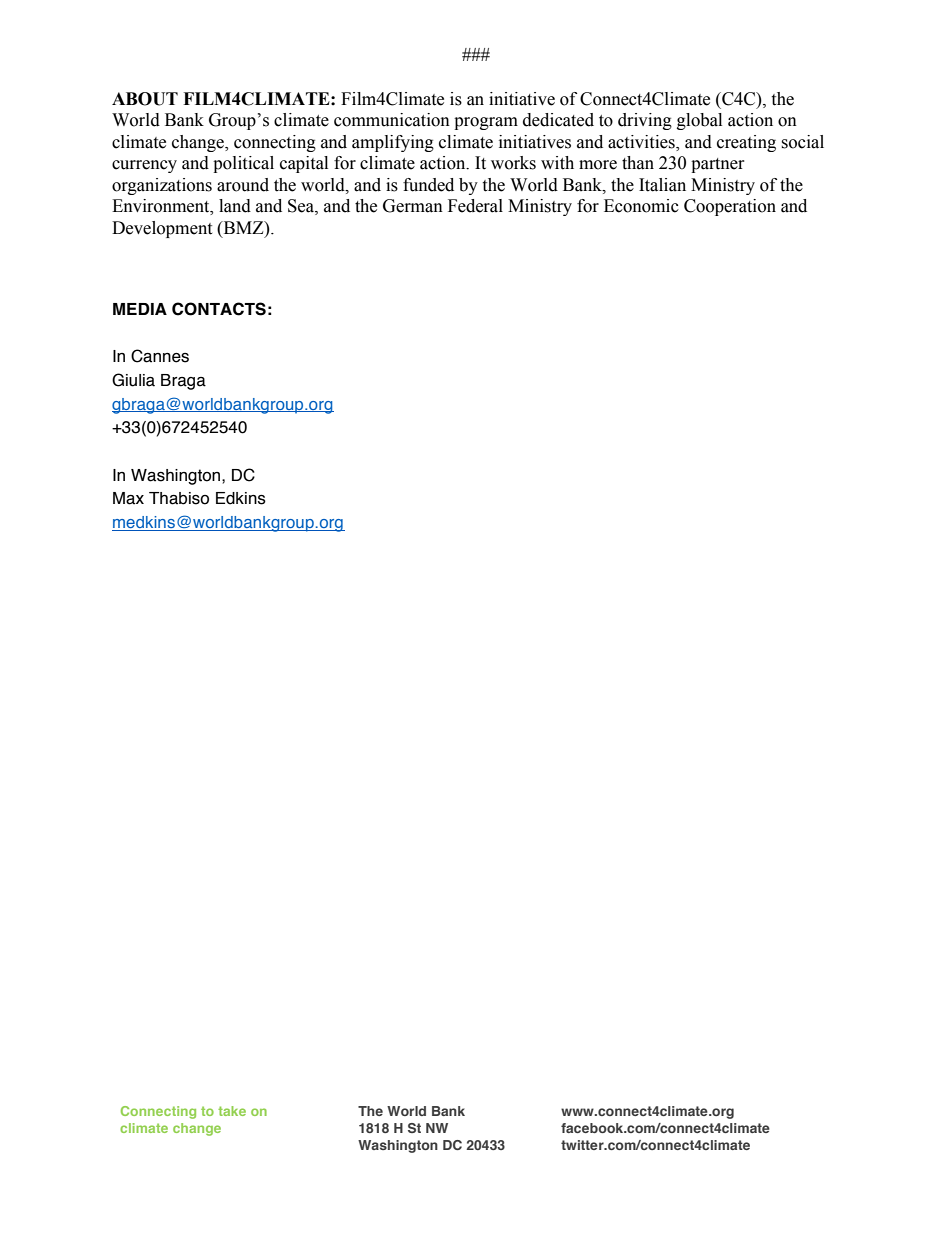  What do you see at coordinates (140, 309) in the document?
I see `MEDIA` at bounding box center [140, 309].
